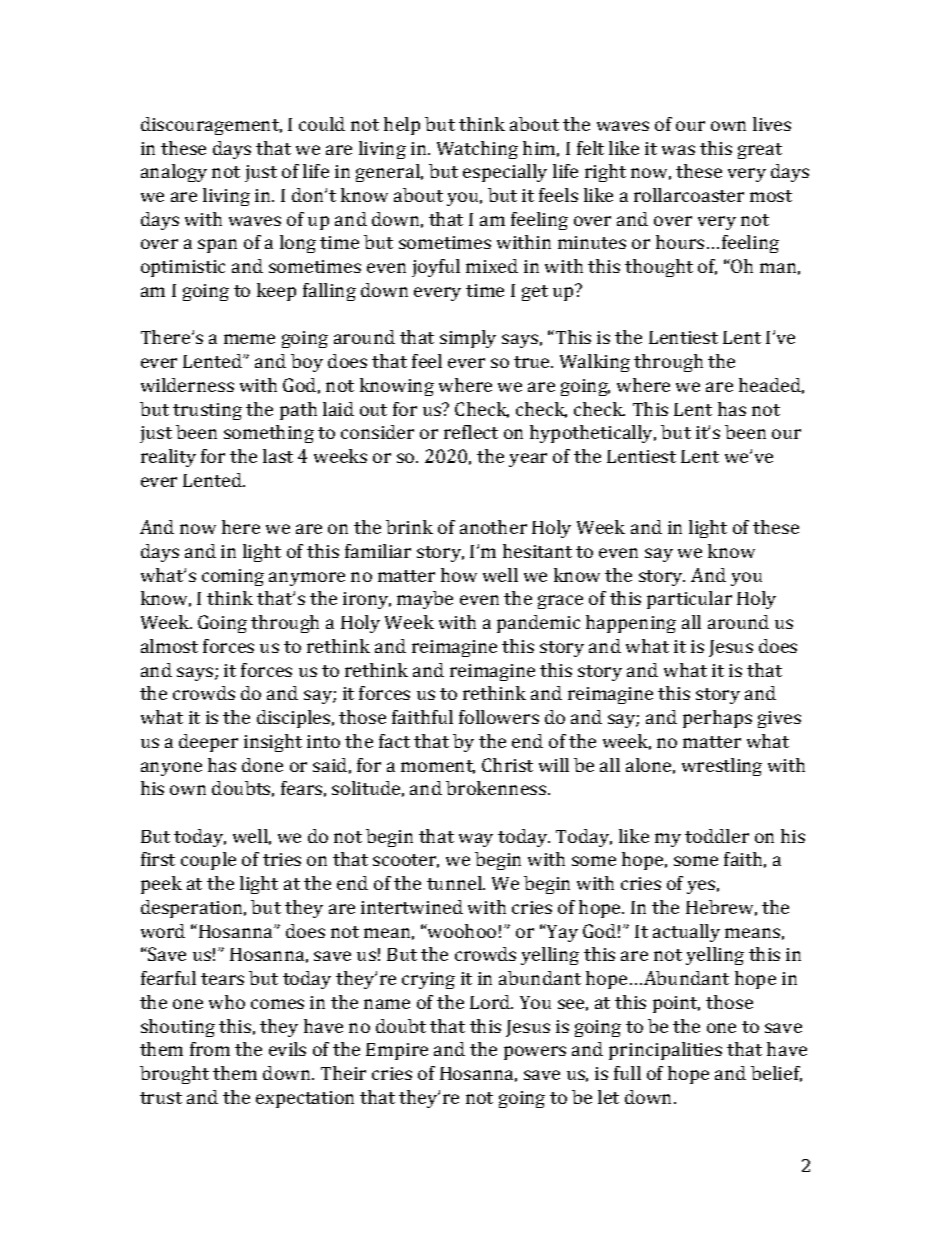  Describe the element at coordinates (665, 1051) in the screenshot. I see `principalities` at that location.
